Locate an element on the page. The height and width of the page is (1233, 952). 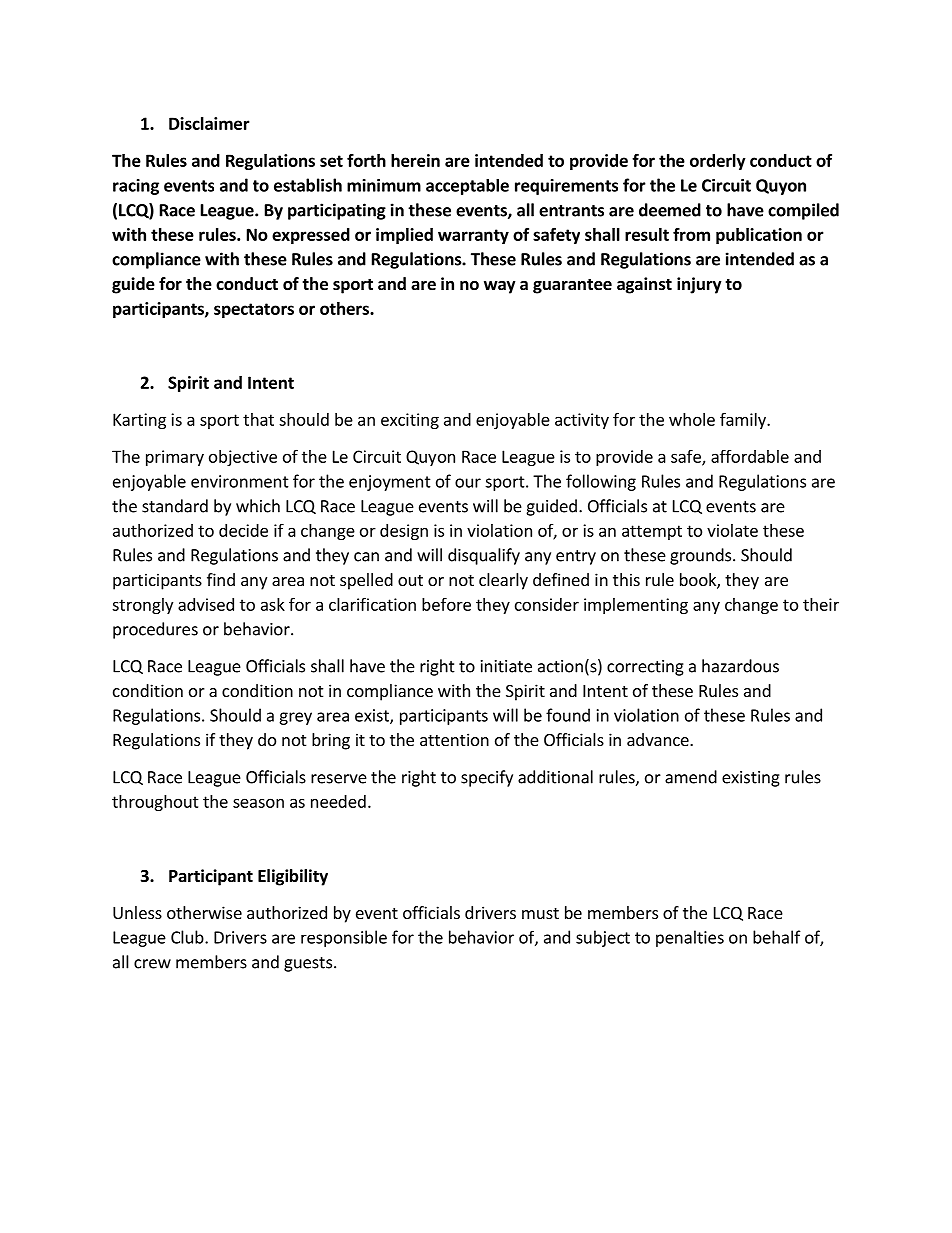
initiate is located at coordinates (506, 666).
